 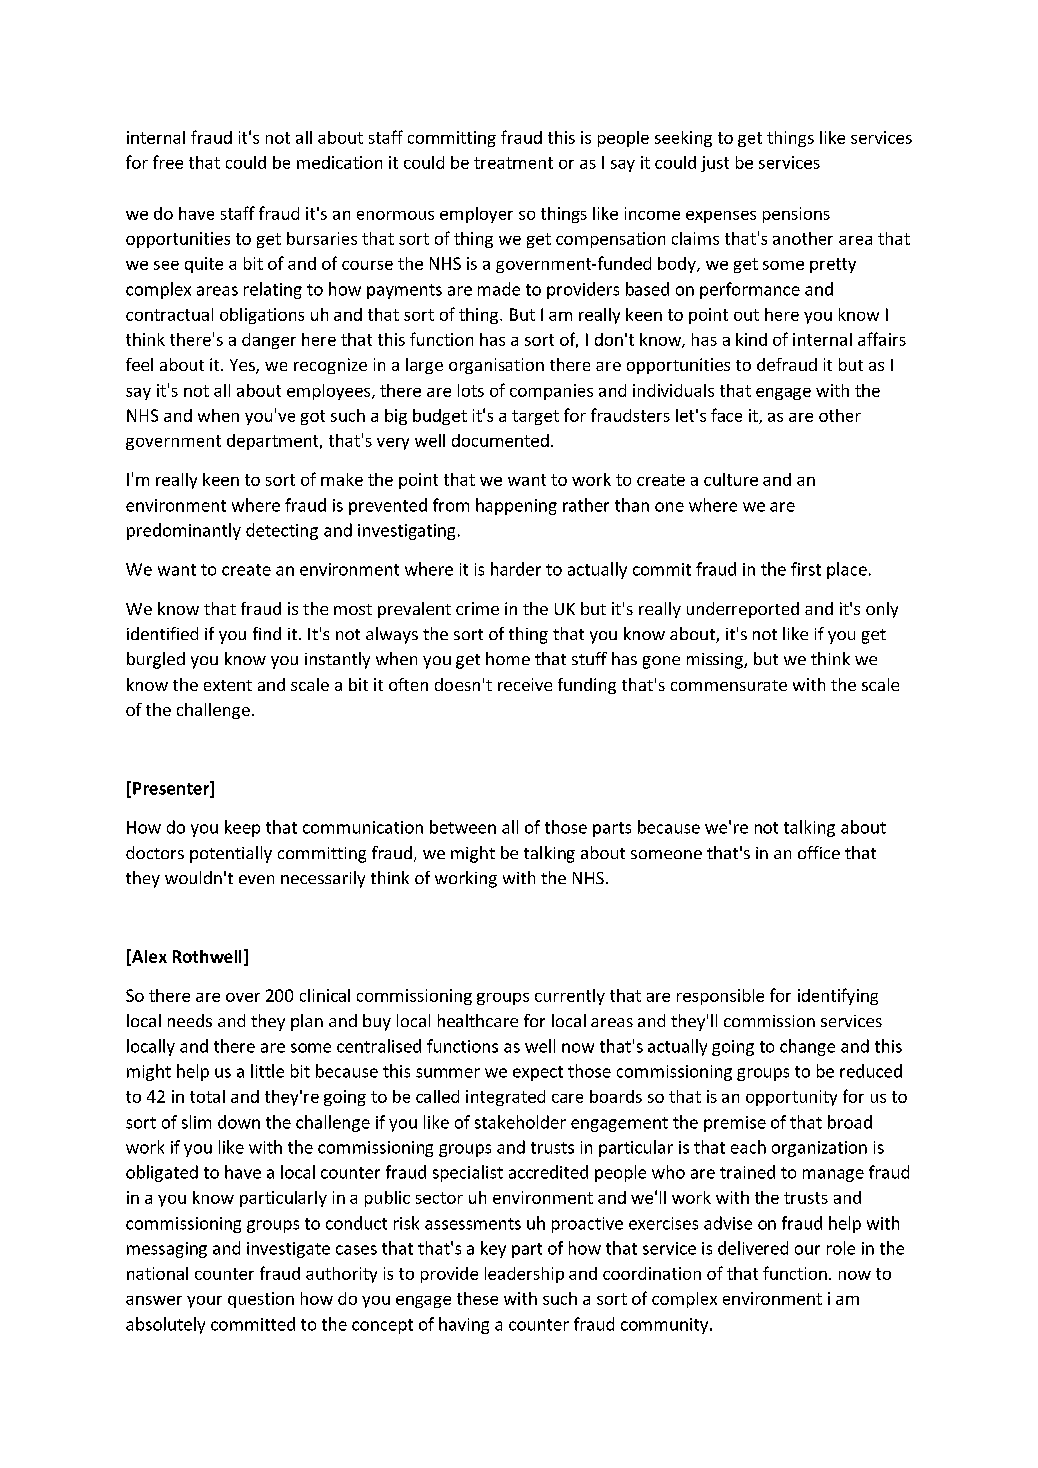 I want to click on free, so click(x=168, y=162).
